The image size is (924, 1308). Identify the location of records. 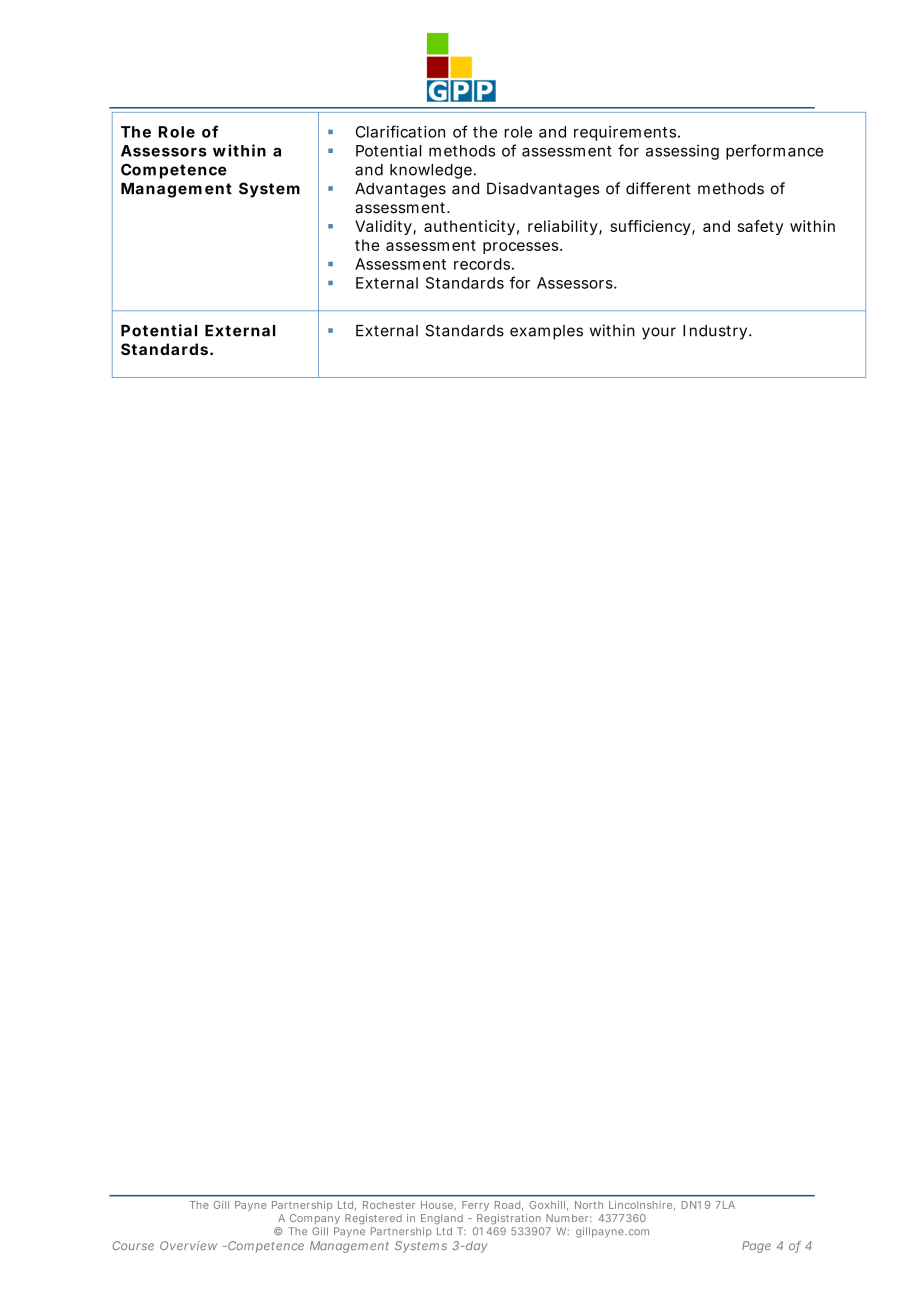
(482, 264).
